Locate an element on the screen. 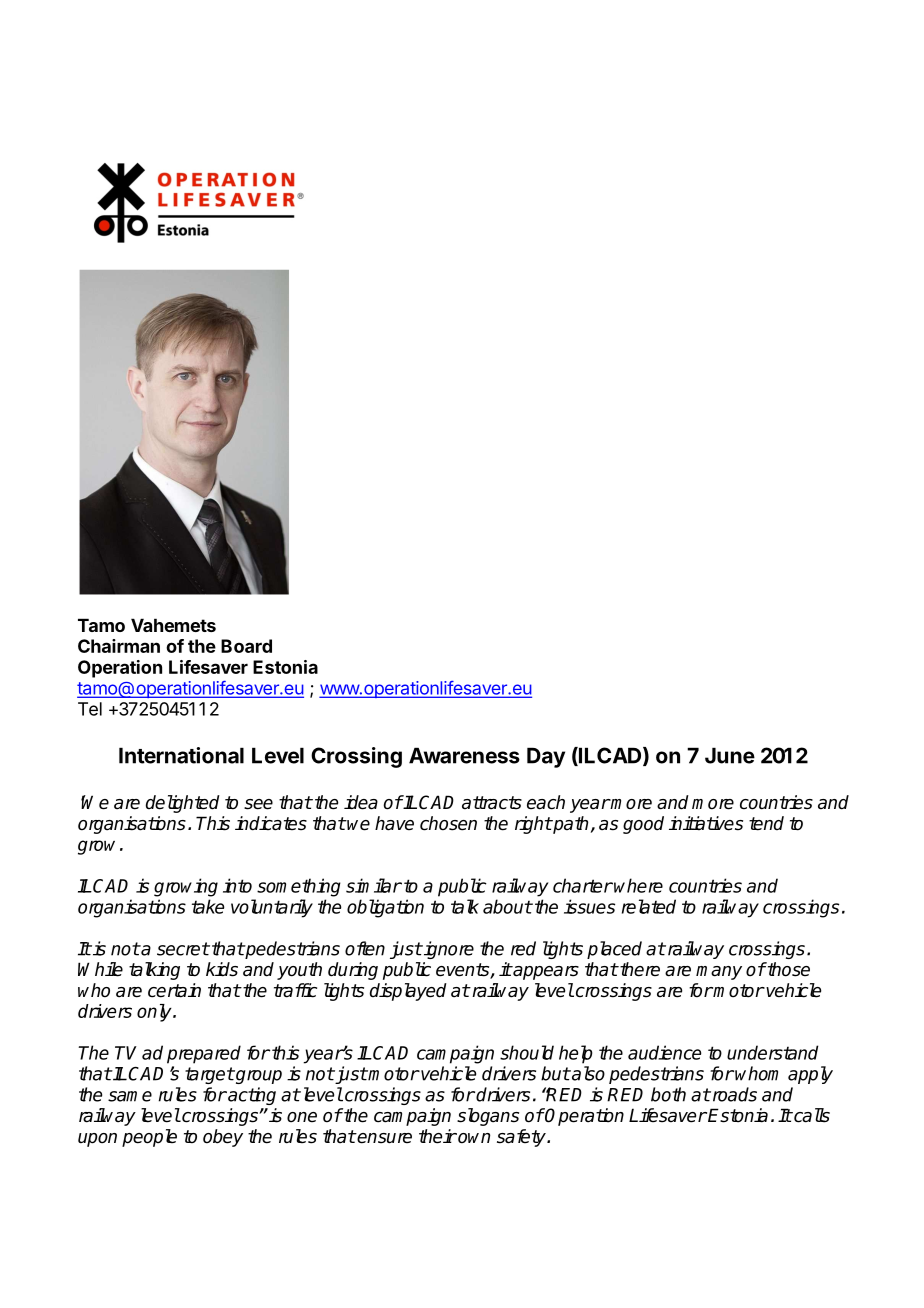 This screenshot has height=1308, width=924. their is located at coordinates (438, 1136).
